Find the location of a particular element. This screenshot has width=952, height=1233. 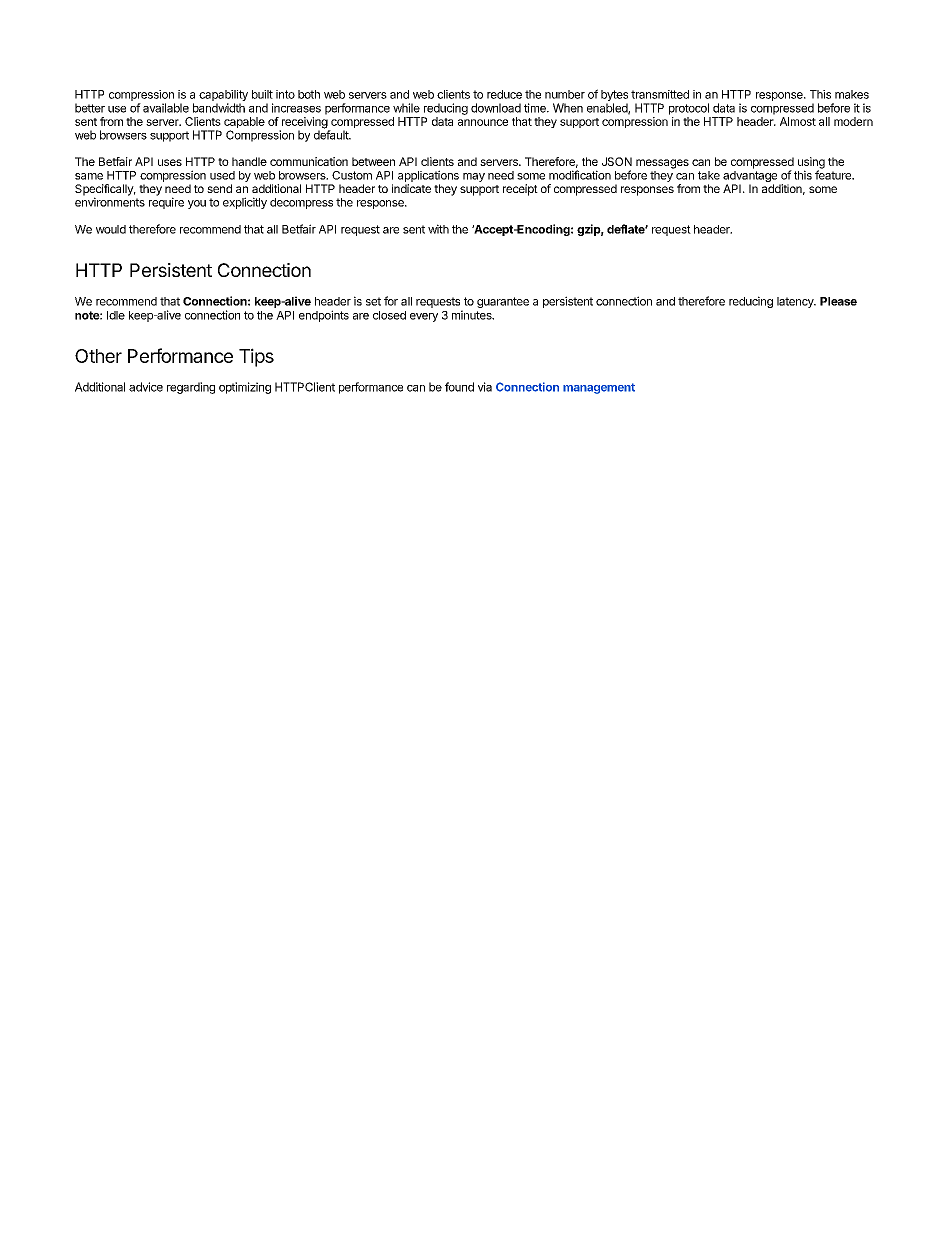

protocol is located at coordinates (689, 109).
